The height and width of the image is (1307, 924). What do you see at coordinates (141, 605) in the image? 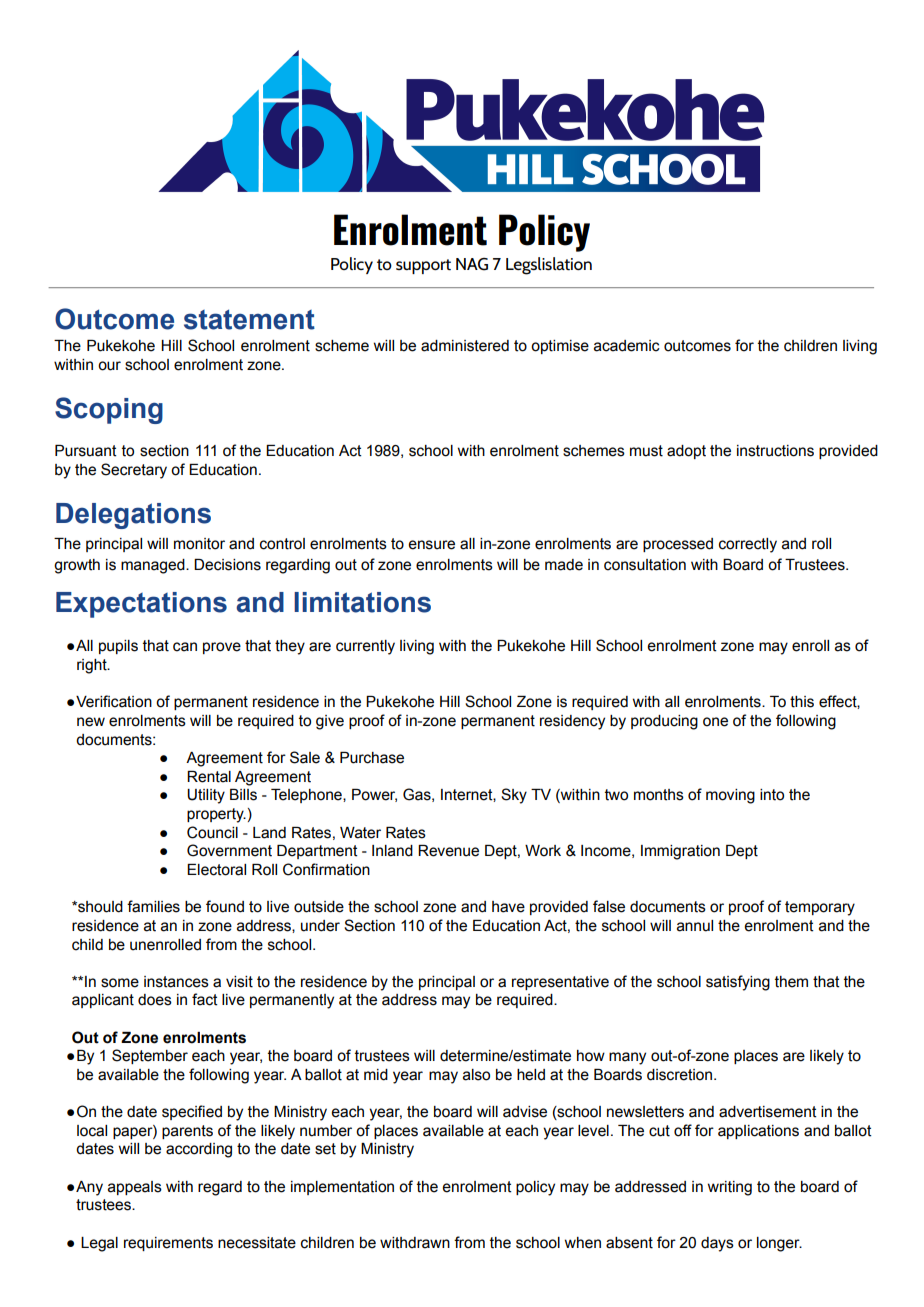
I see `Expectations` at bounding box center [141, 605].
